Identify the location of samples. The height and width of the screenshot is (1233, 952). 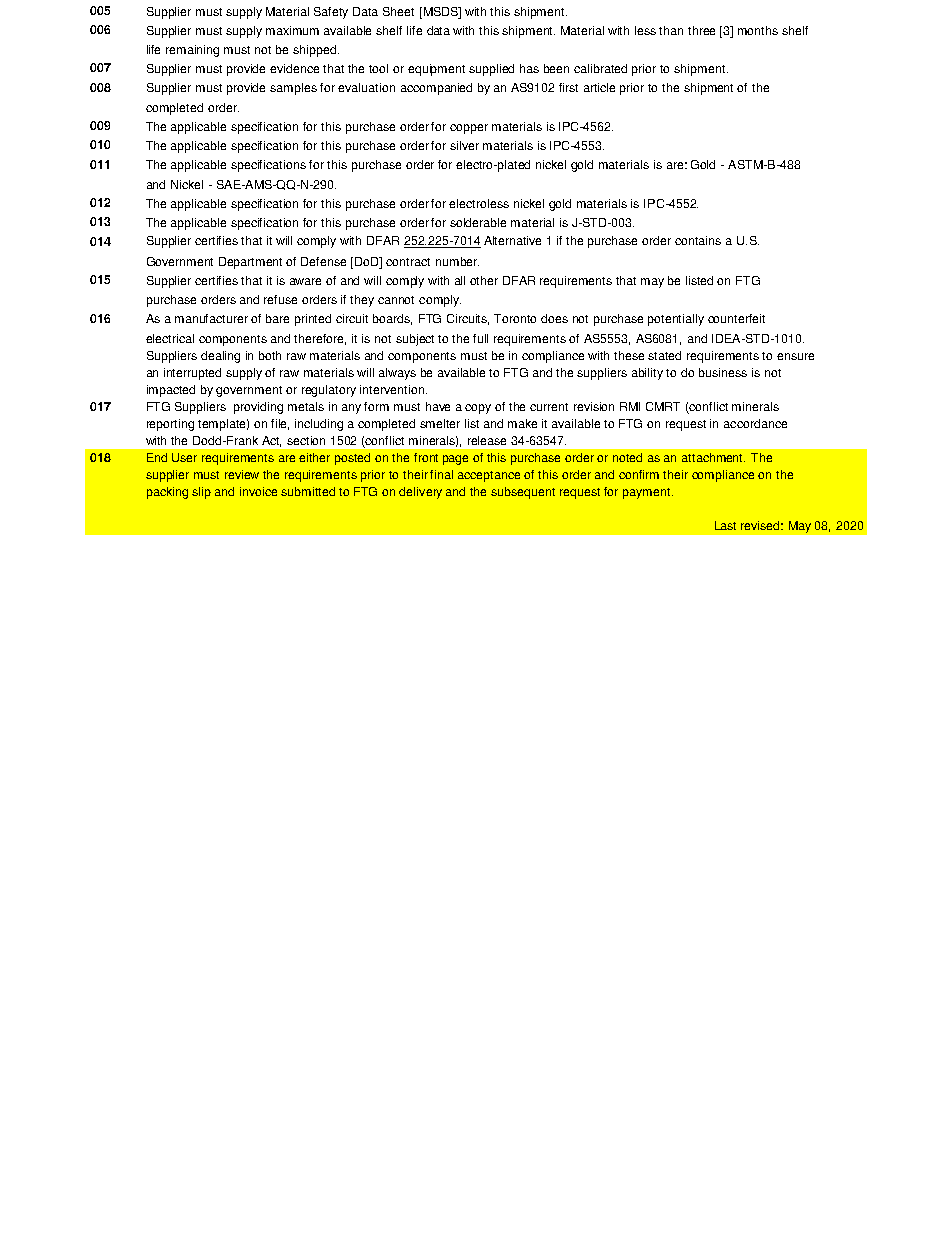
(293, 89).
